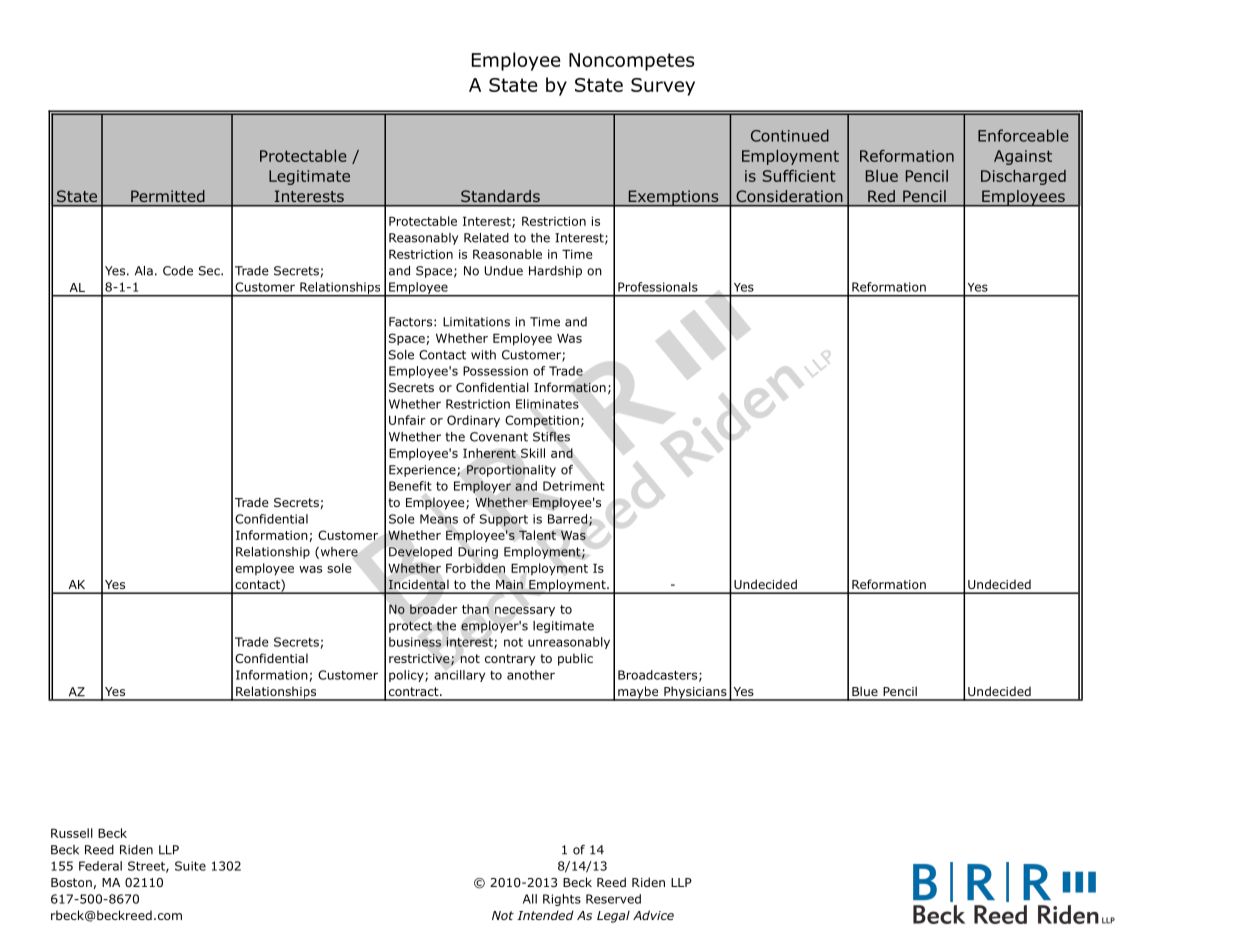 This page has width=1233, height=952. Describe the element at coordinates (663, 87) in the page. I see `Survey` at that location.
